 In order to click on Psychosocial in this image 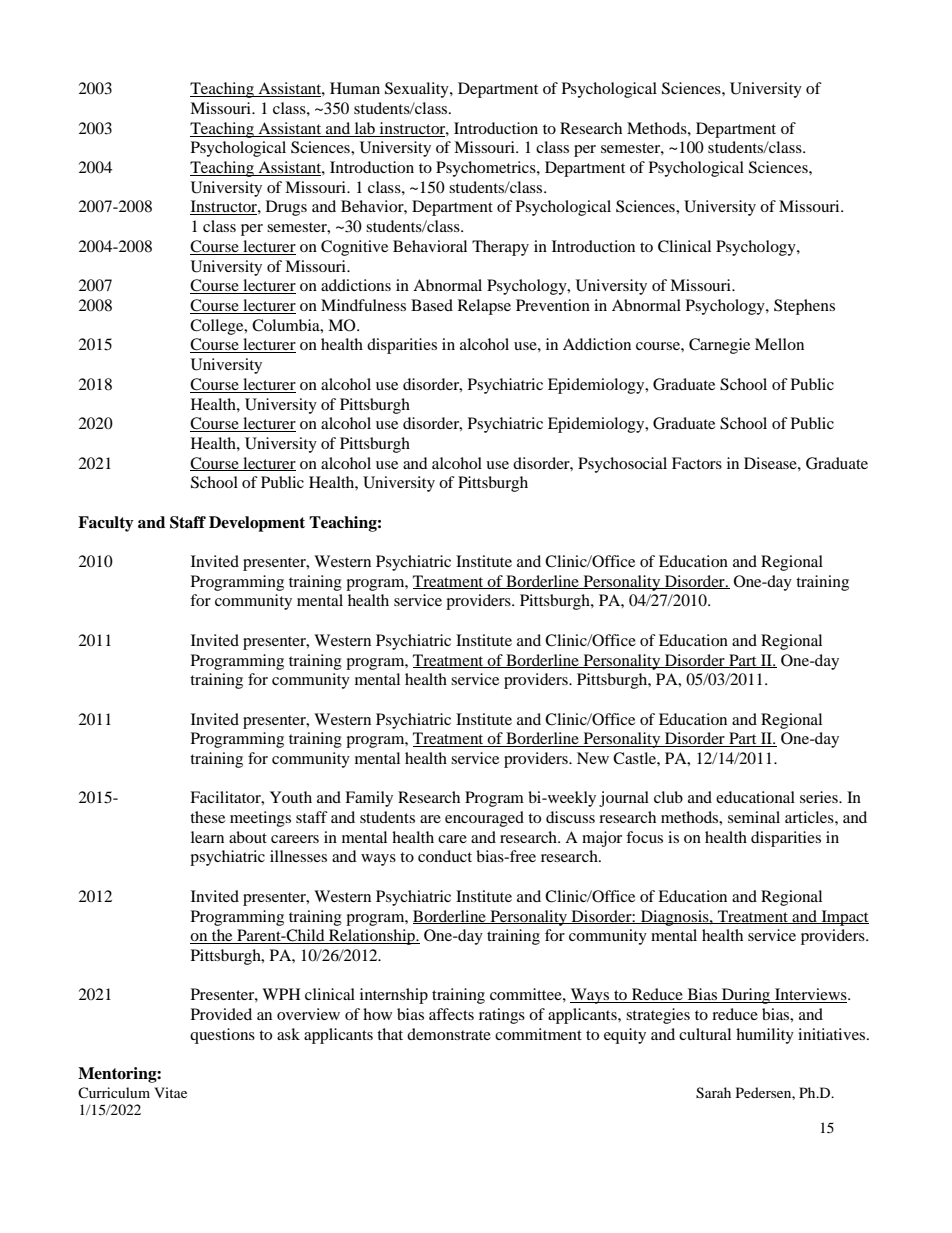, I will do `click(622, 465)`.
